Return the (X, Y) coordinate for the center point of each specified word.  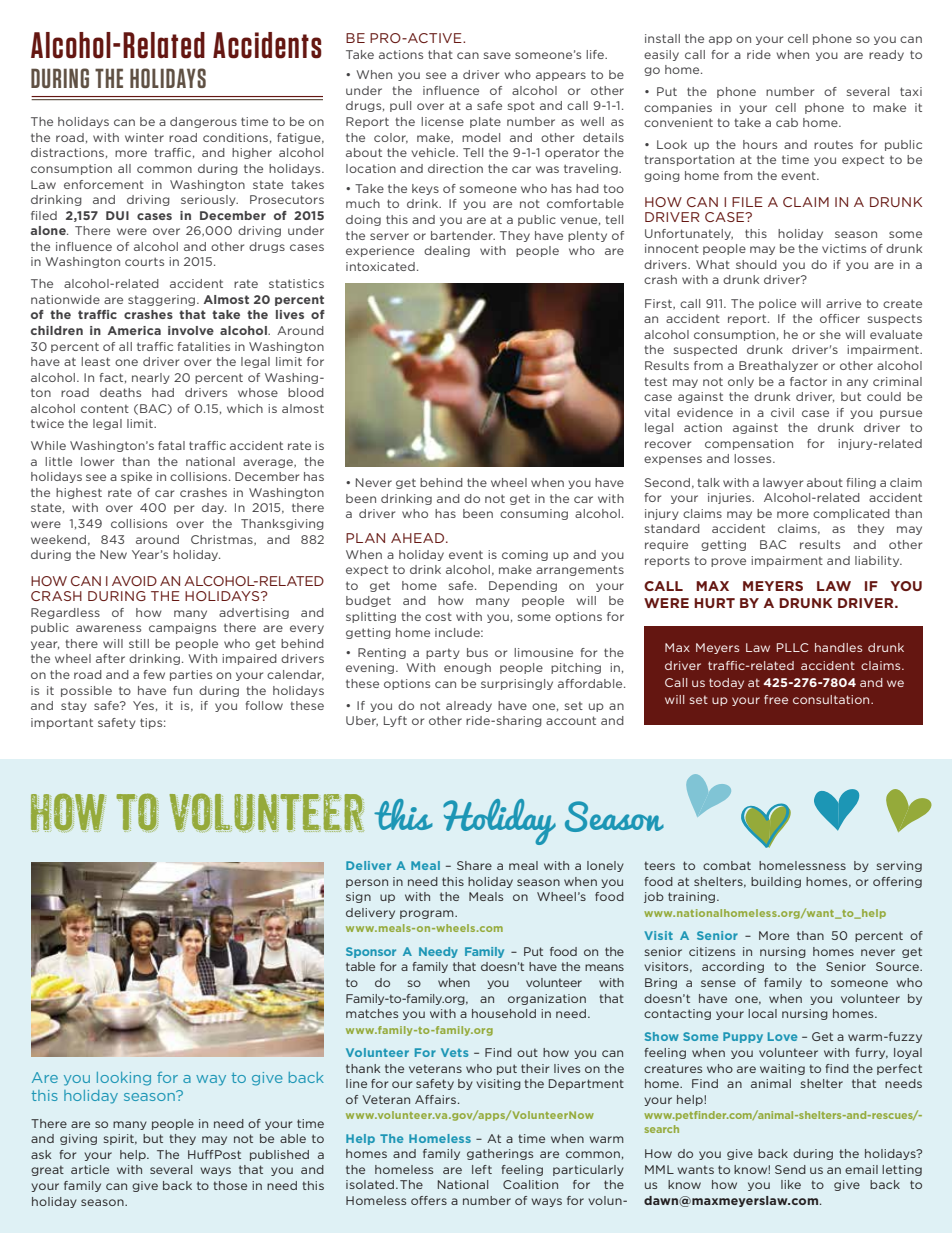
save (497, 55)
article (90, 1169)
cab (787, 122)
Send (790, 1169)
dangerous (203, 122)
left (482, 1169)
